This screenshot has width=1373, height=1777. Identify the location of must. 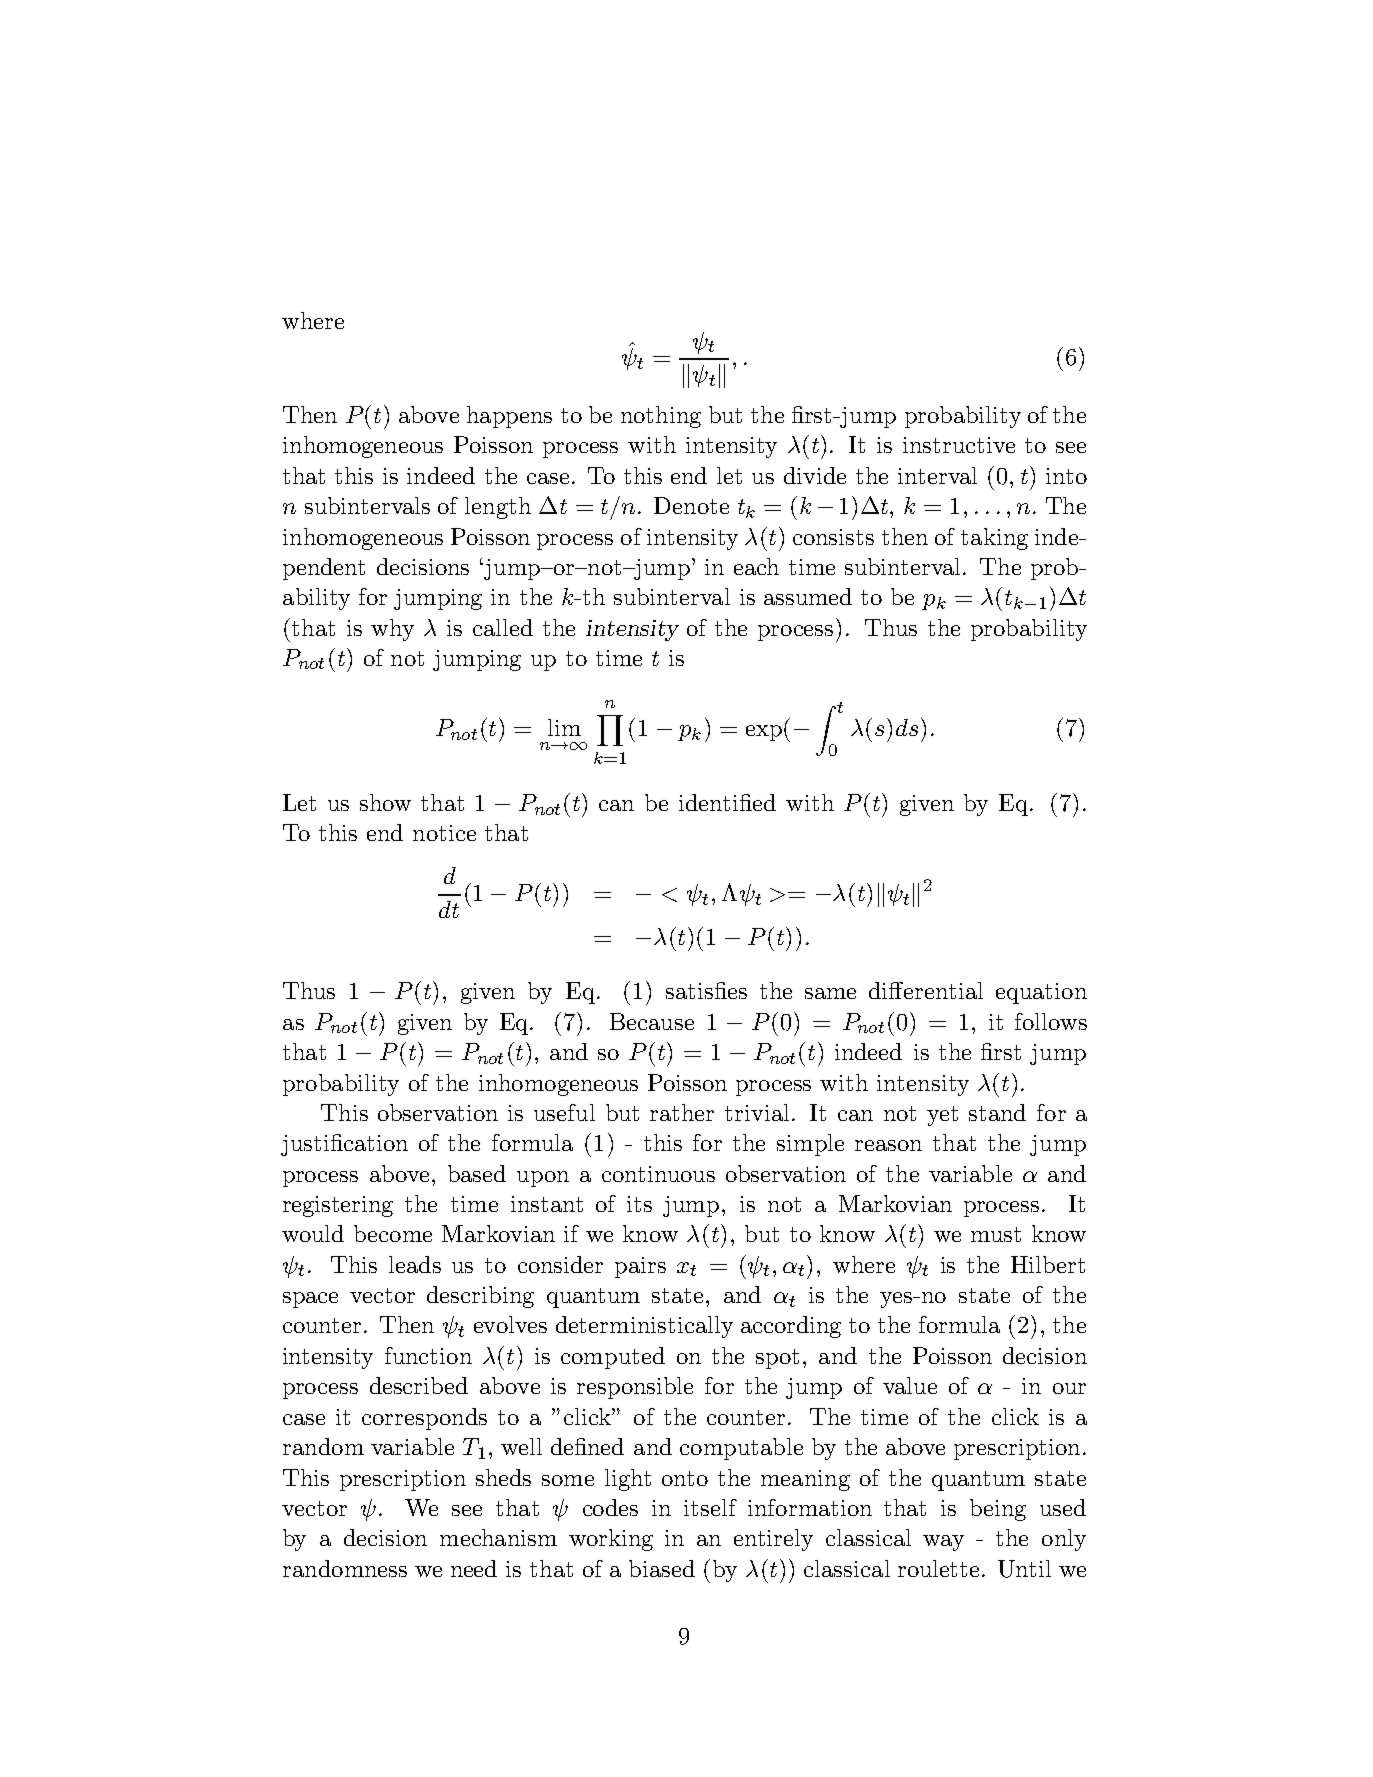
(996, 1234).
